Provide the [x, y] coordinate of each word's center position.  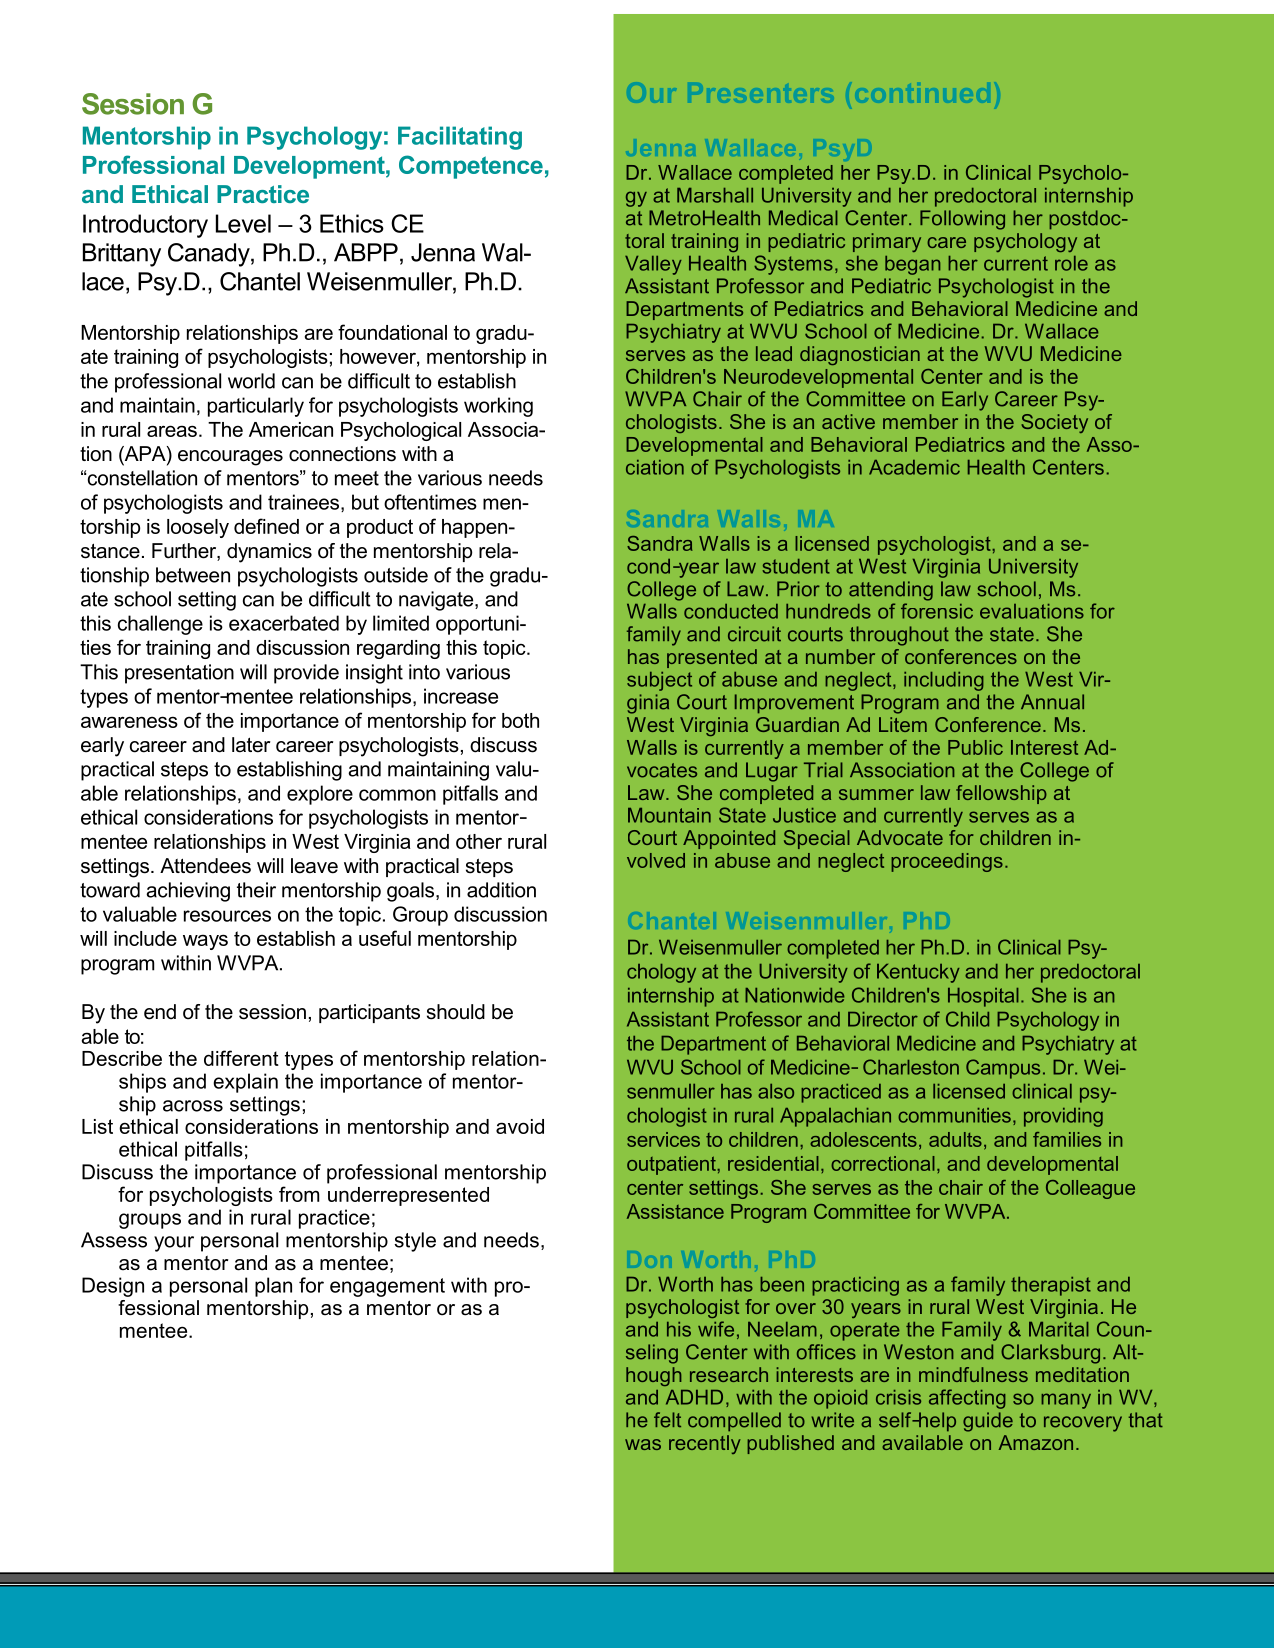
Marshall [715, 195]
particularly [256, 407]
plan [273, 1287]
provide [306, 674]
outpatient [672, 1165]
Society [1054, 423]
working [498, 407]
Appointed [729, 839]
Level [243, 223]
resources [227, 916]
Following [962, 220]
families [1067, 1139]
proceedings [947, 862]
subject [659, 681]
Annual [1052, 702]
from [299, 1194]
